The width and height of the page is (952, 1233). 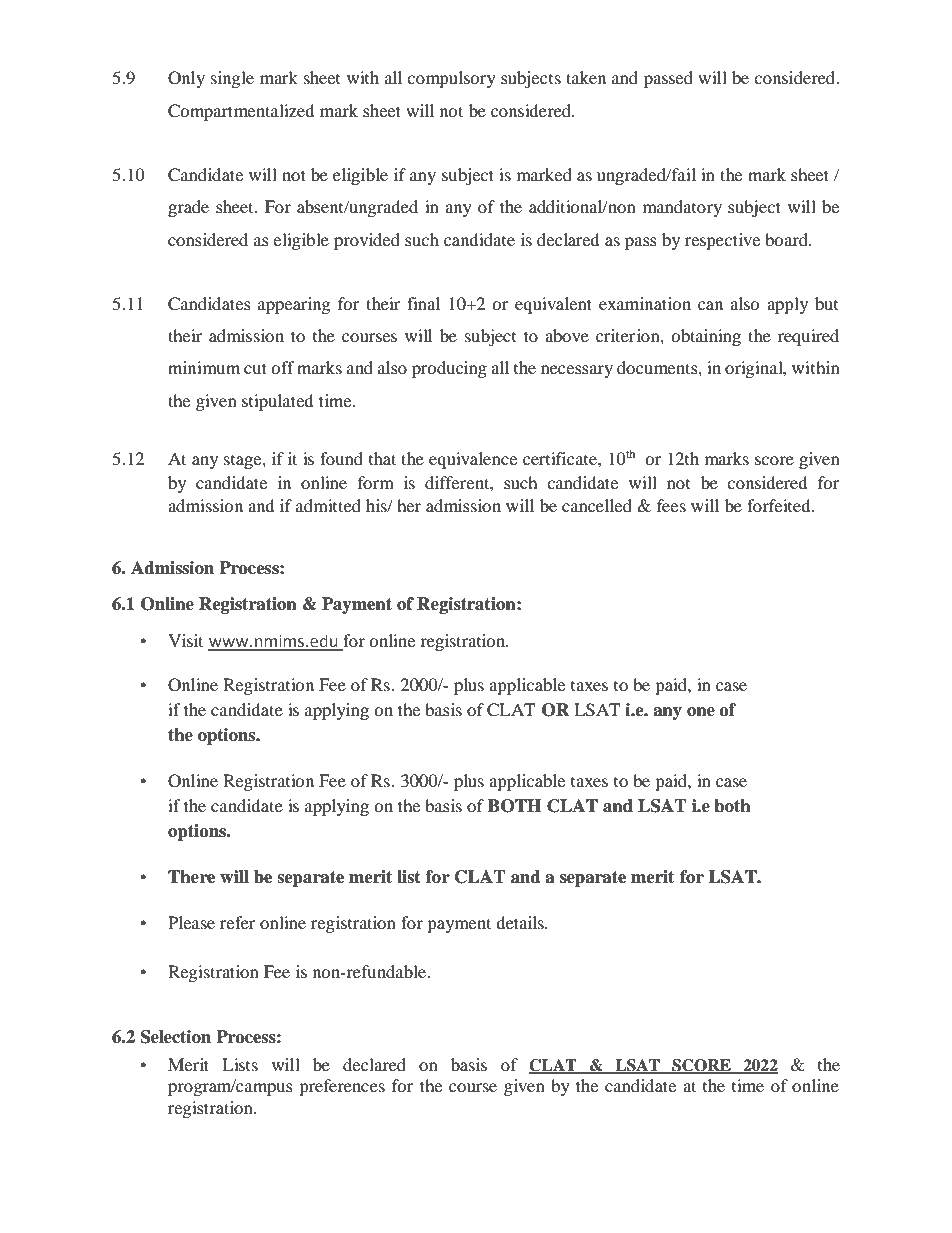 I want to click on producing, so click(x=449, y=369).
